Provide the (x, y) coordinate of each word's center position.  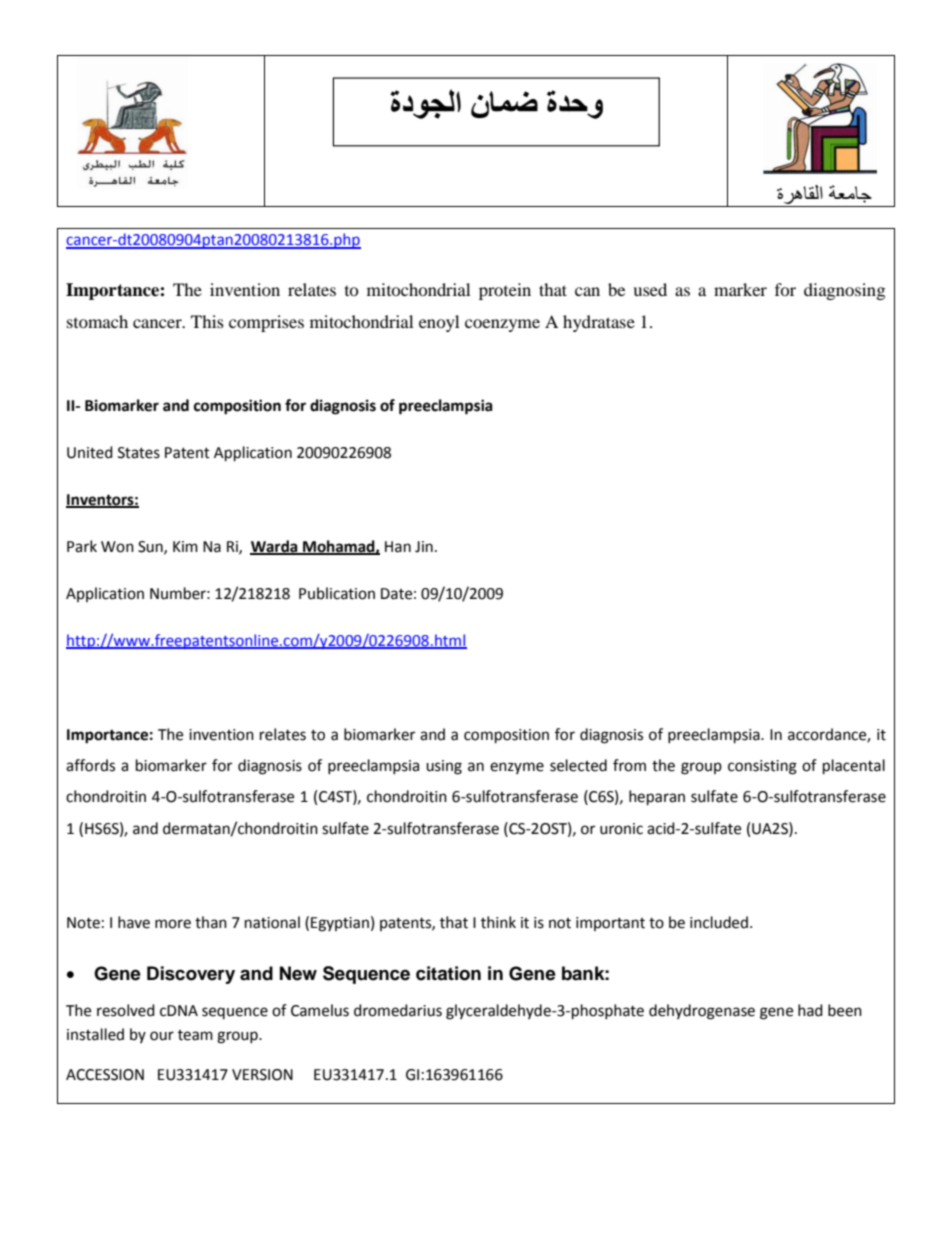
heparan (657, 798)
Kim (185, 546)
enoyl (439, 323)
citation (448, 973)
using (444, 767)
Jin (424, 547)
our (162, 1036)
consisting (762, 767)
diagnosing (844, 291)
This (207, 321)
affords (90, 765)
